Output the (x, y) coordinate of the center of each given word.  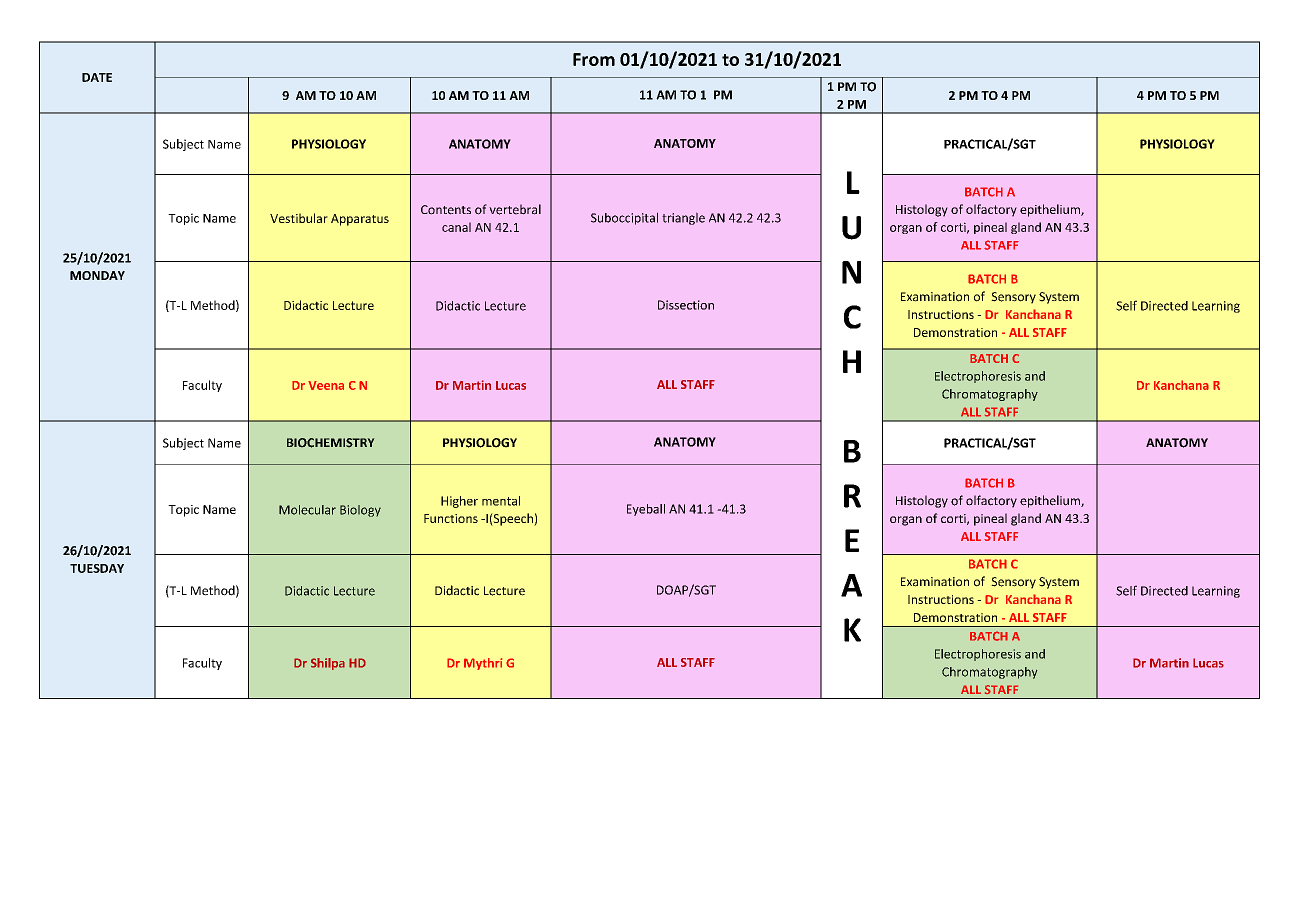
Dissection (686, 305)
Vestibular (299, 218)
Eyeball (646, 510)
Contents (446, 210)
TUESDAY (97, 568)
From (594, 59)
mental (501, 501)
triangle (683, 218)
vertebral (515, 209)
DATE (97, 77)
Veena (326, 385)
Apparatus (360, 220)
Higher (459, 502)
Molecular (307, 510)
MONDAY (97, 275)
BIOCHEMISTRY (331, 443)
